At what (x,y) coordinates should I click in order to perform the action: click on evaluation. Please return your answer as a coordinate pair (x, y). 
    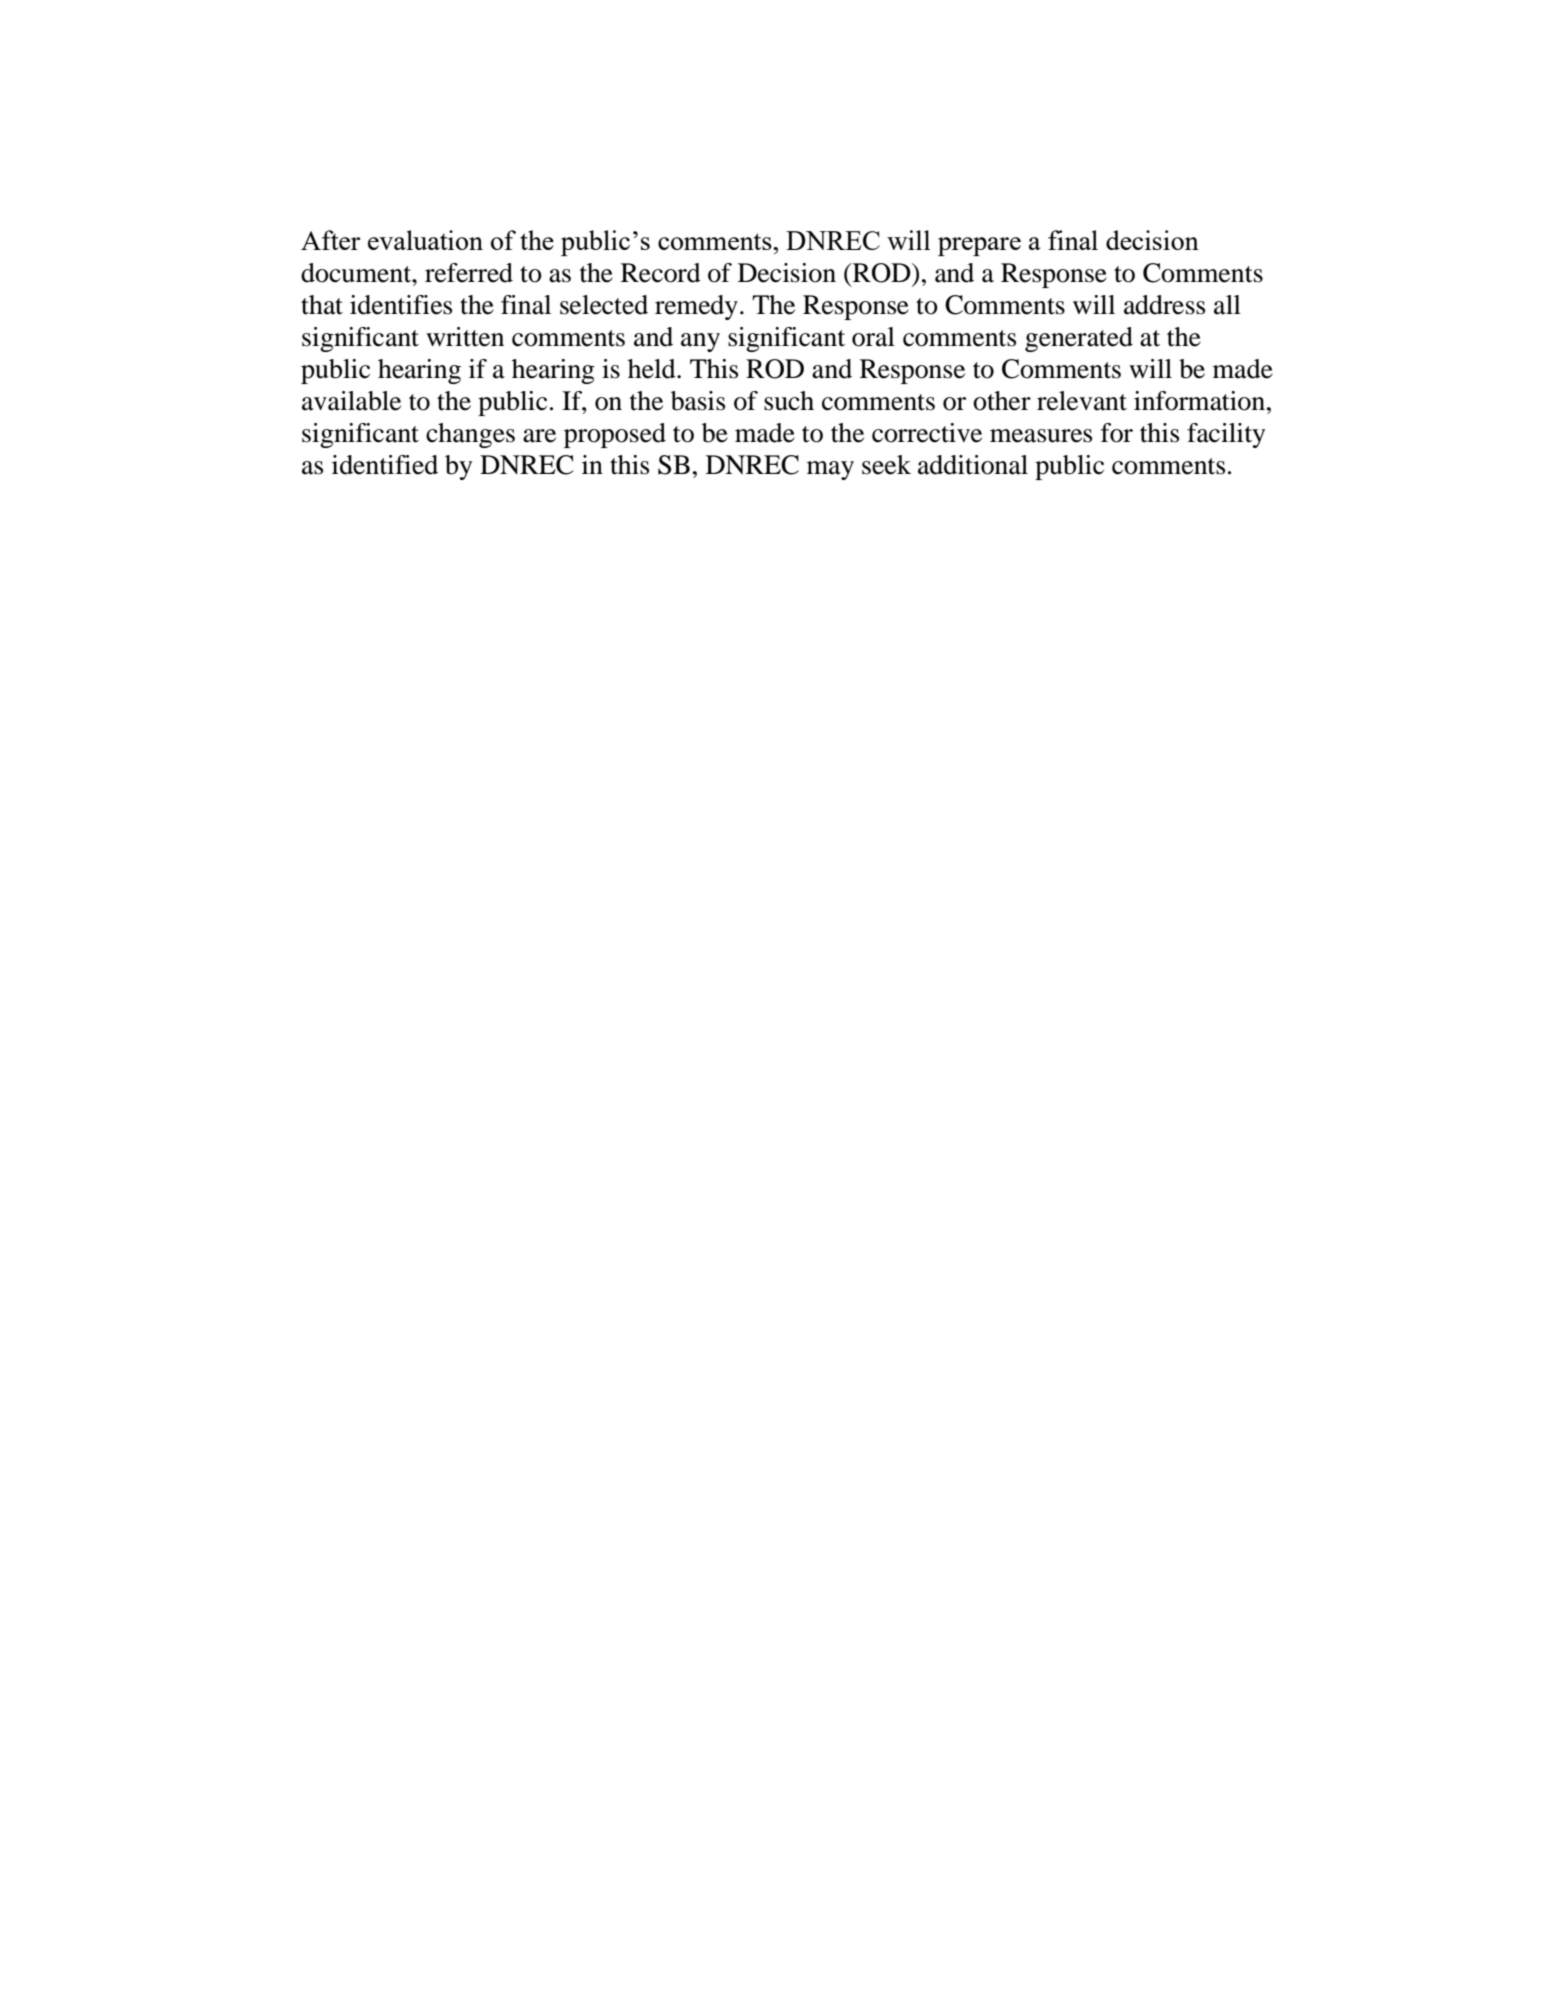
    Looking at the image, I should click on (425, 240).
